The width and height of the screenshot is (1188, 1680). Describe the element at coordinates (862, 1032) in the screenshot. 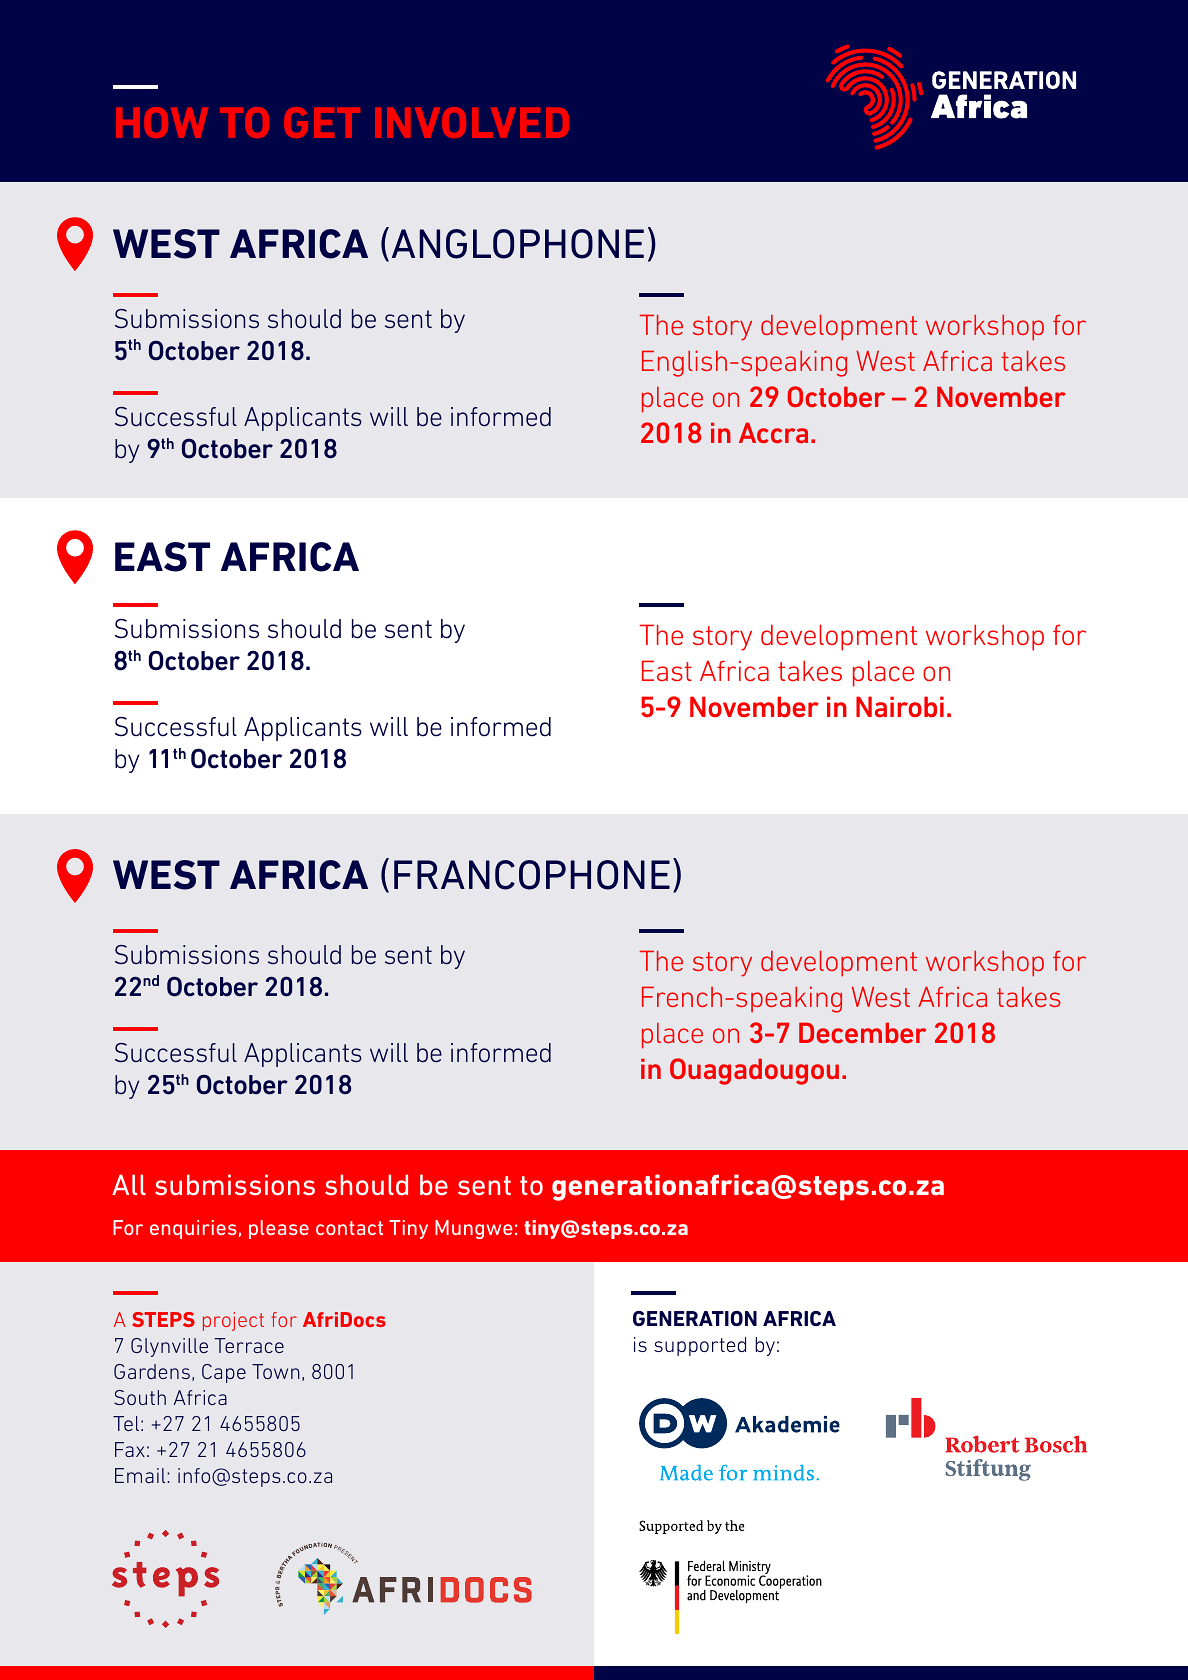

I see `December` at that location.
